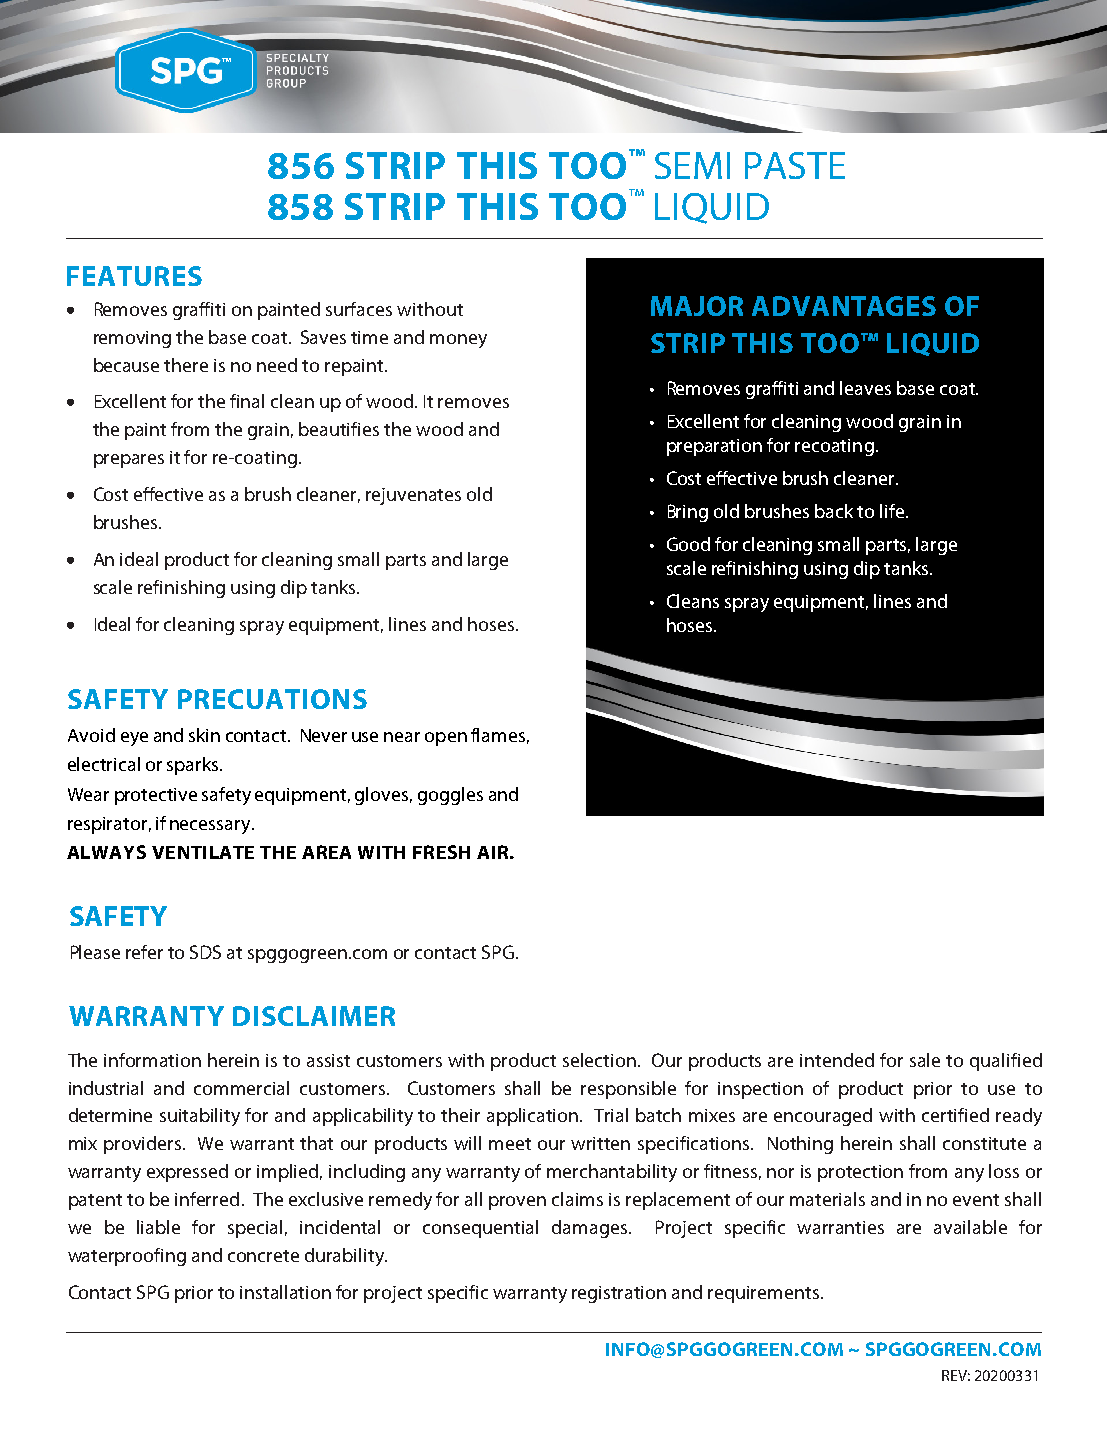 This document has height=1433, width=1107. Describe the element at coordinates (970, 1227) in the document. I see `available` at that location.
